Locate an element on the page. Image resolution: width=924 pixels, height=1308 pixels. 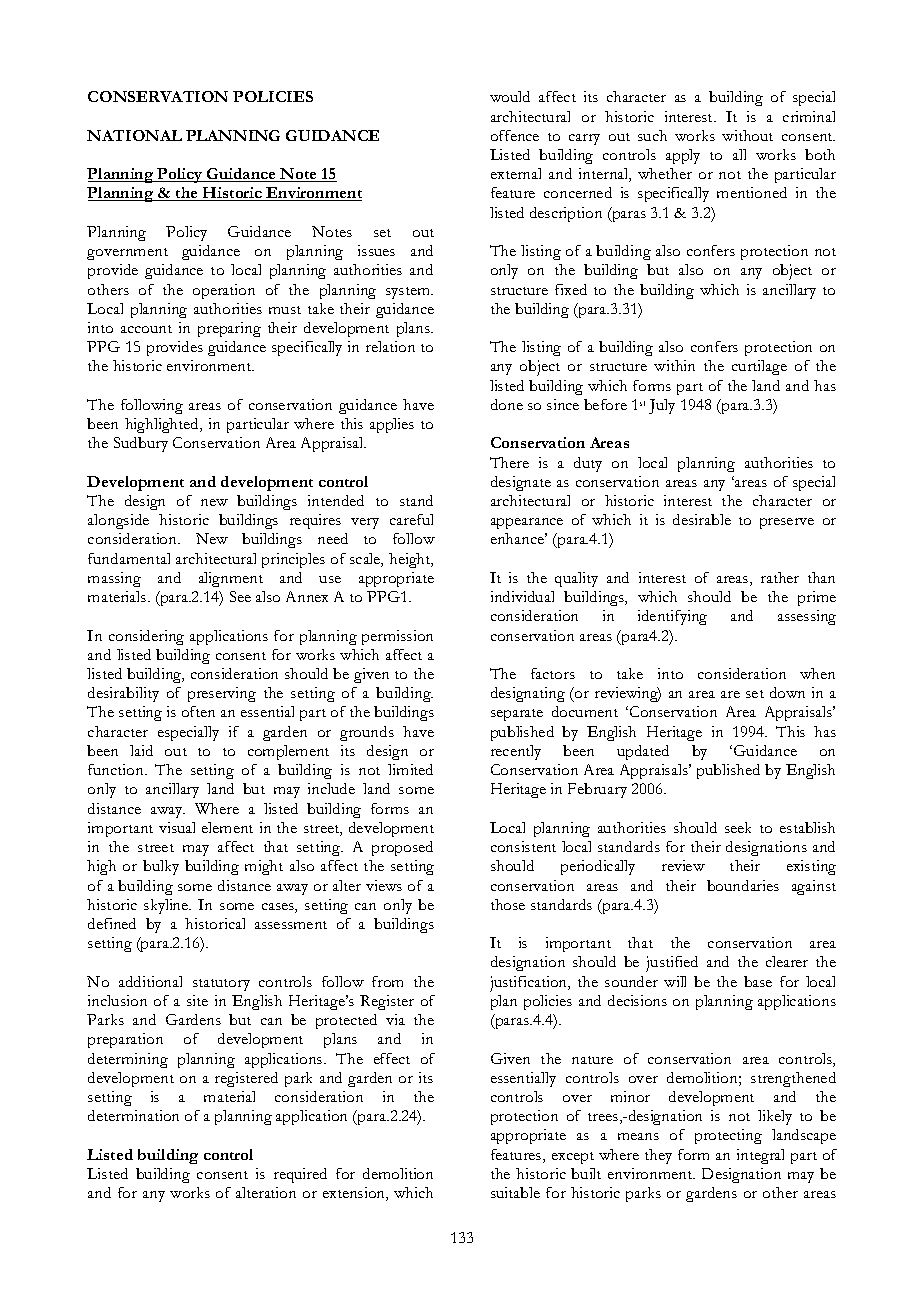
down is located at coordinates (787, 692).
